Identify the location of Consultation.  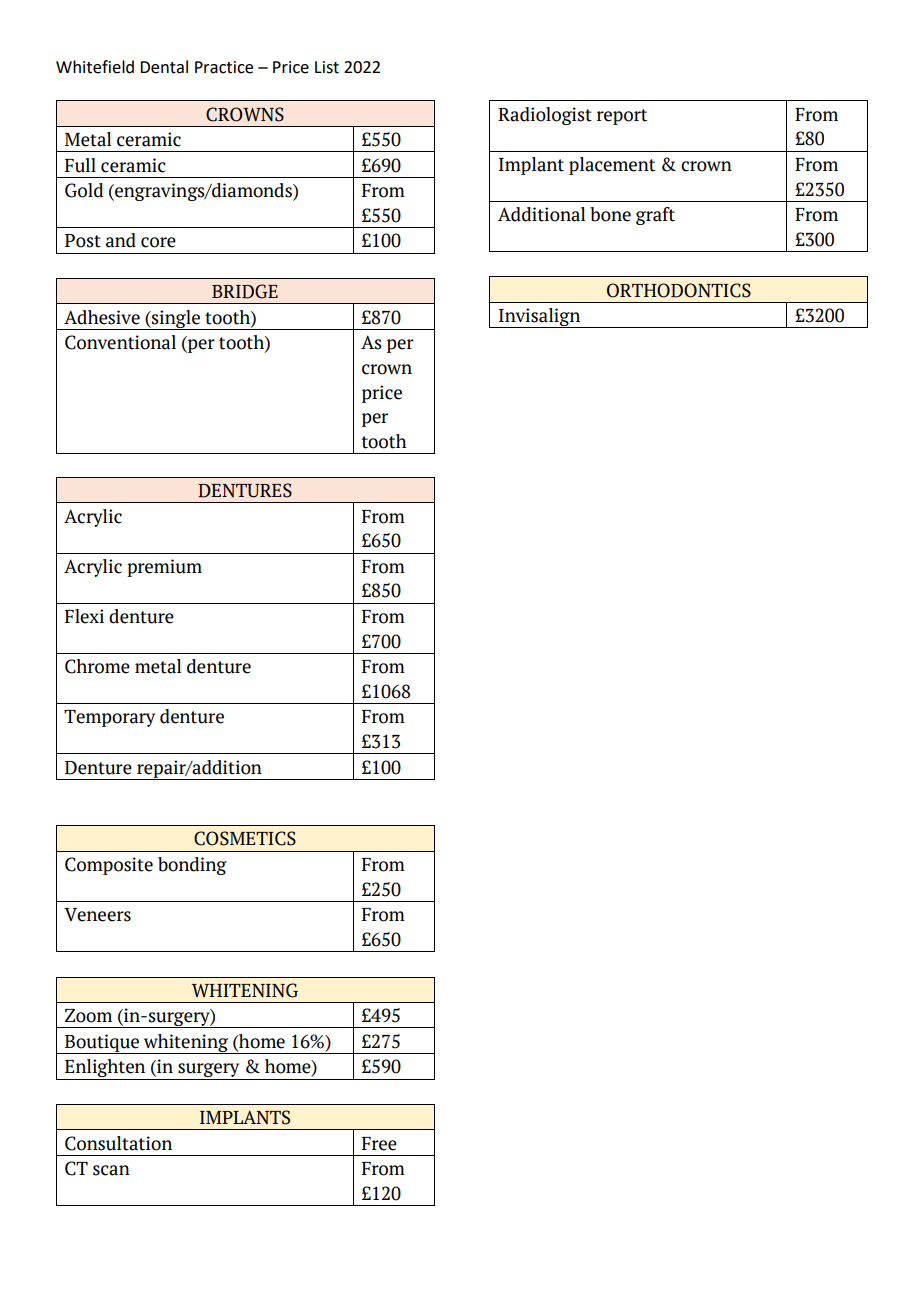
(118, 1143).
